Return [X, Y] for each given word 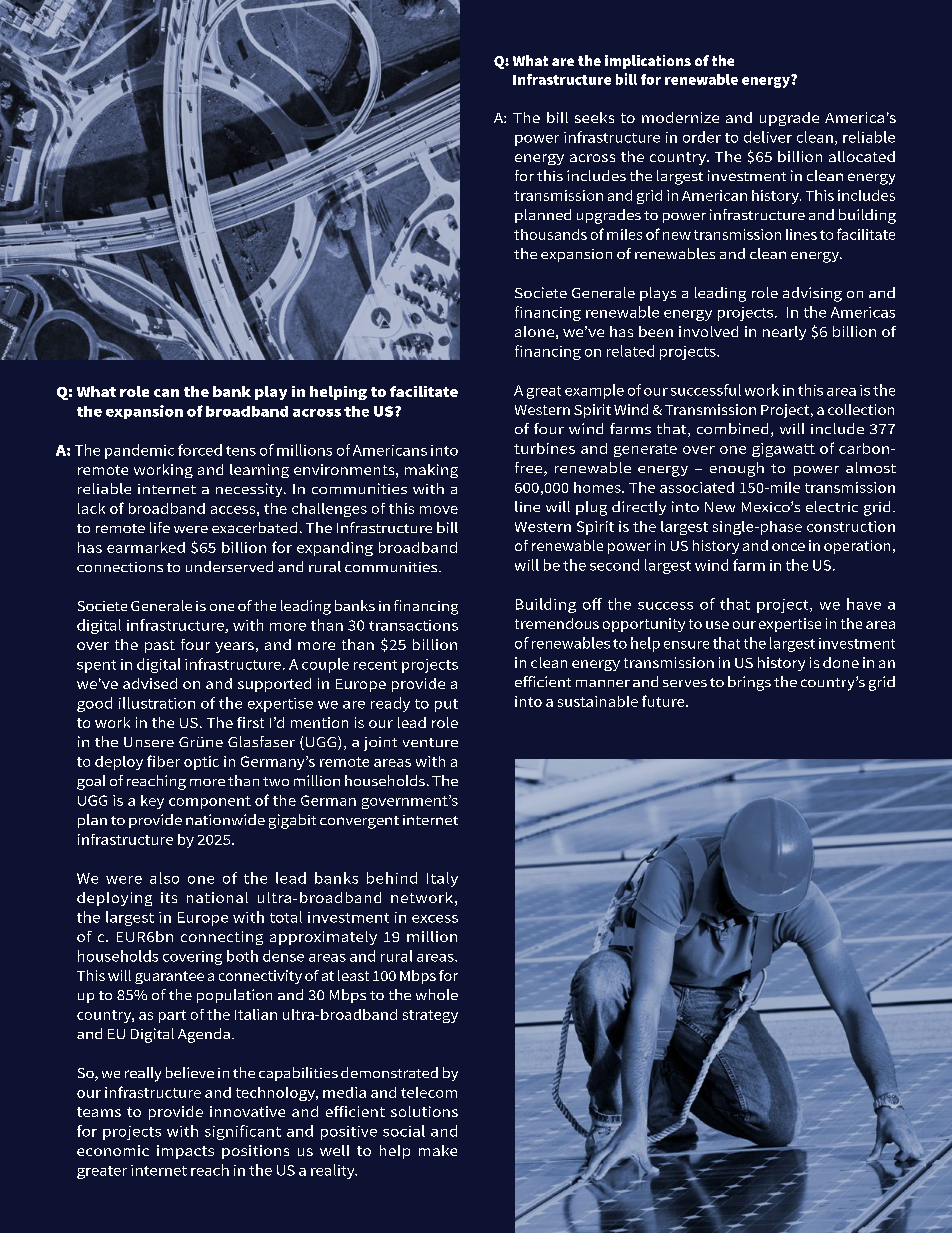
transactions [413, 625]
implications [648, 62]
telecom [429, 1092]
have [864, 604]
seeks [594, 117]
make [438, 1150]
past [160, 646]
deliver [768, 137]
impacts [185, 1152]
